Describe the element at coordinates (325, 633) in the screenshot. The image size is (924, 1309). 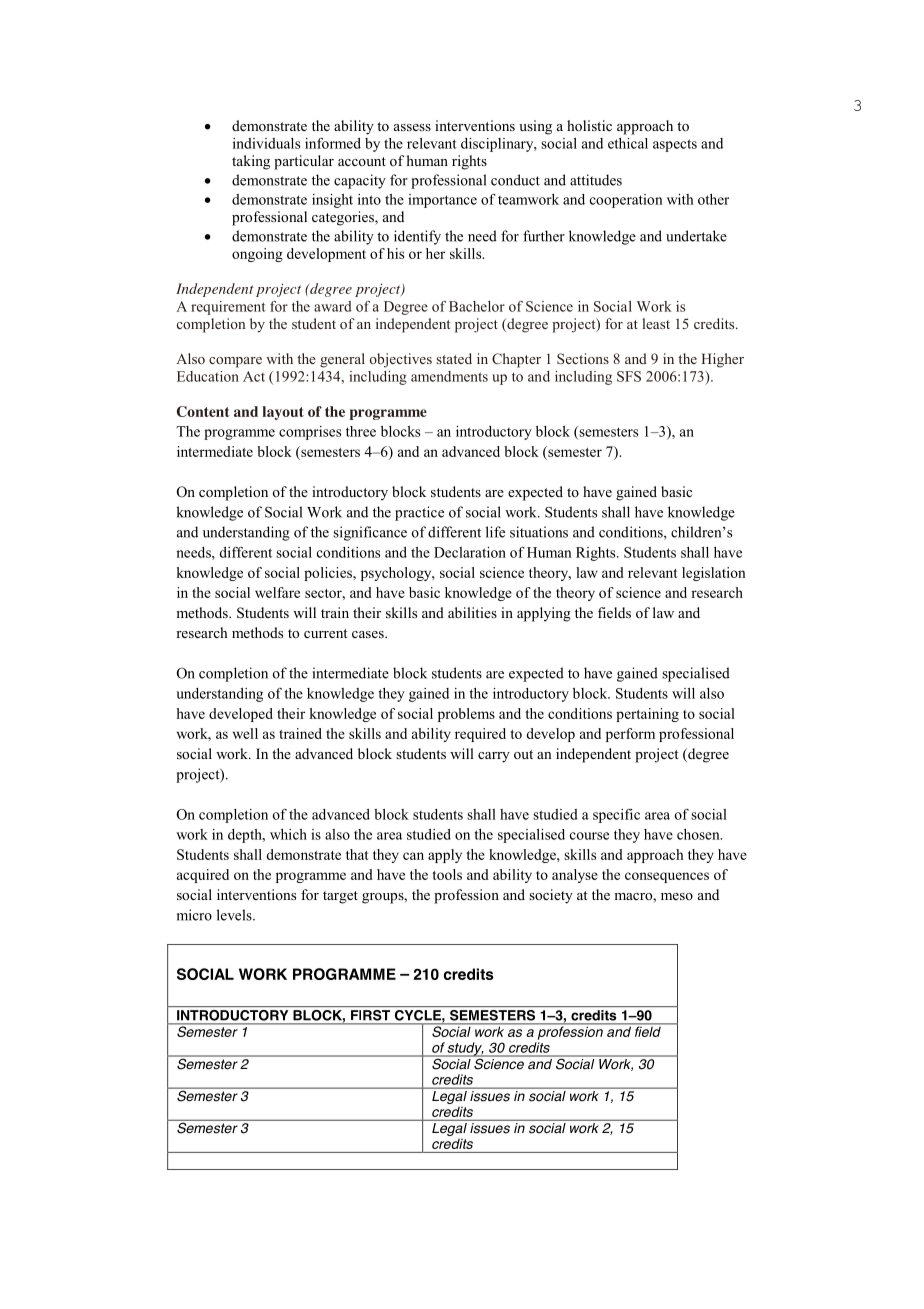
I see `current` at that location.
